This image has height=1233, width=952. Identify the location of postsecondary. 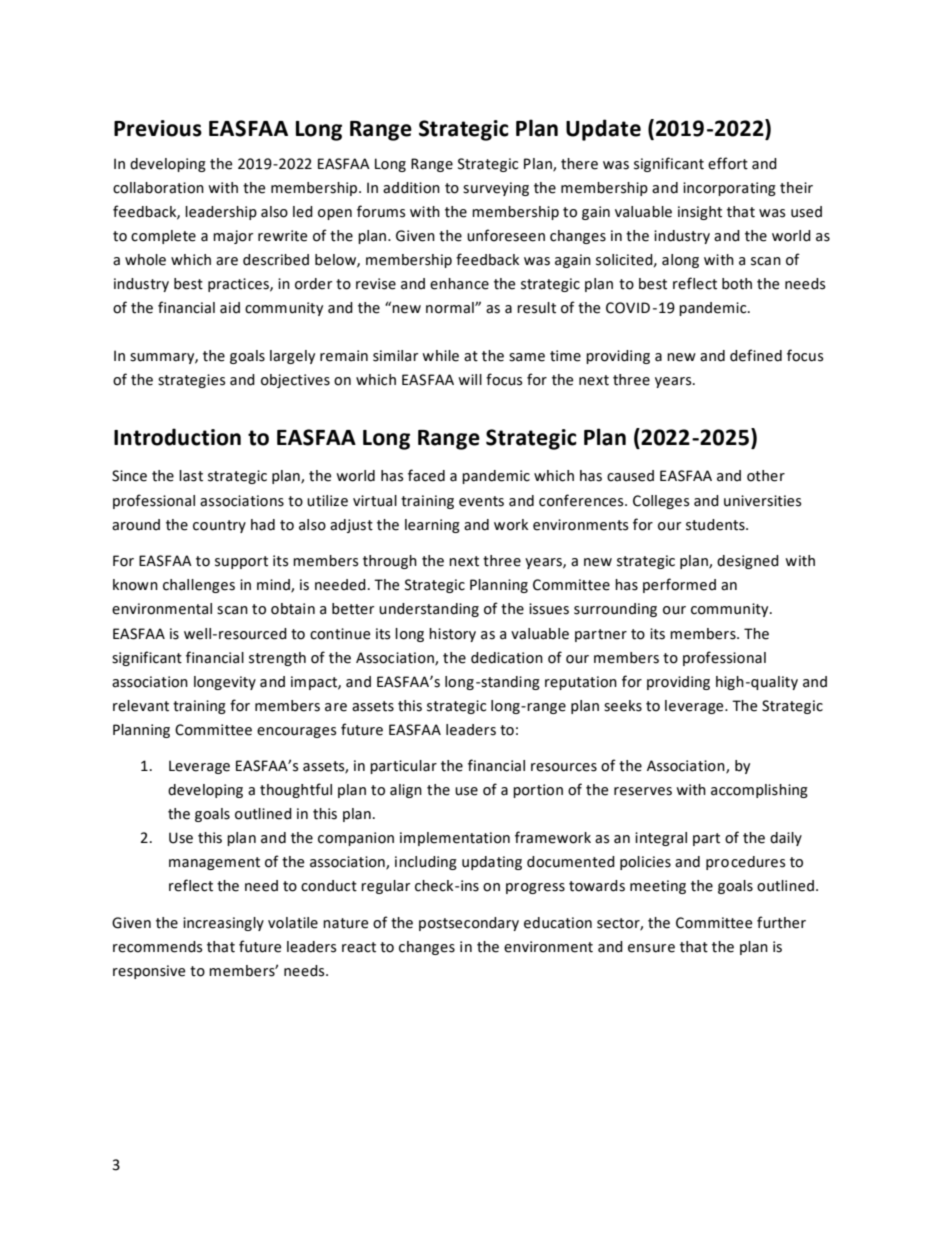
(469, 924).
